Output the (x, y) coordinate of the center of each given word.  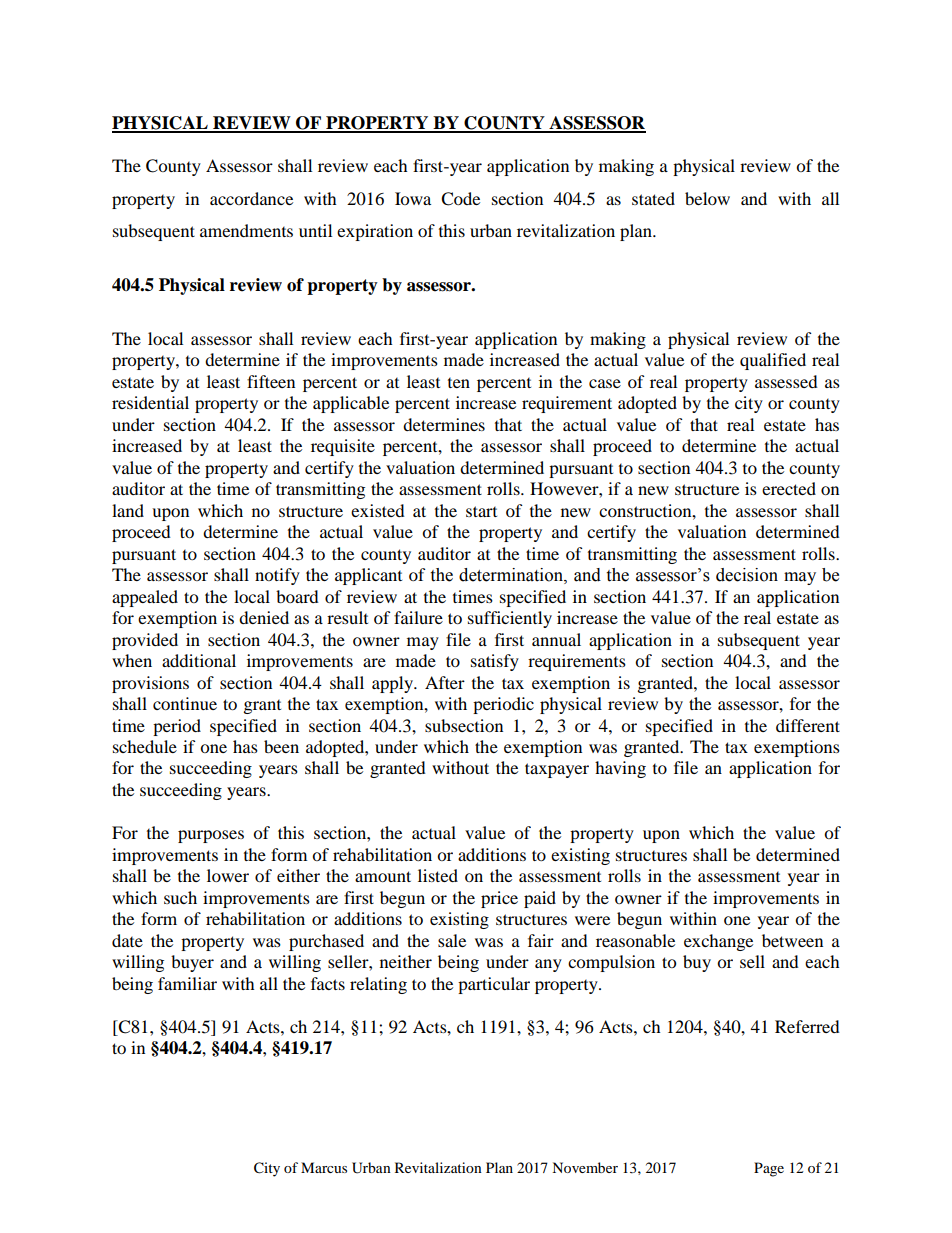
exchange (718, 942)
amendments (246, 230)
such (180, 897)
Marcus (324, 1167)
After (445, 682)
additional (199, 660)
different (808, 725)
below (707, 198)
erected (789, 488)
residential (150, 402)
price (499, 899)
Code (460, 199)
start (481, 511)
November (585, 1167)
